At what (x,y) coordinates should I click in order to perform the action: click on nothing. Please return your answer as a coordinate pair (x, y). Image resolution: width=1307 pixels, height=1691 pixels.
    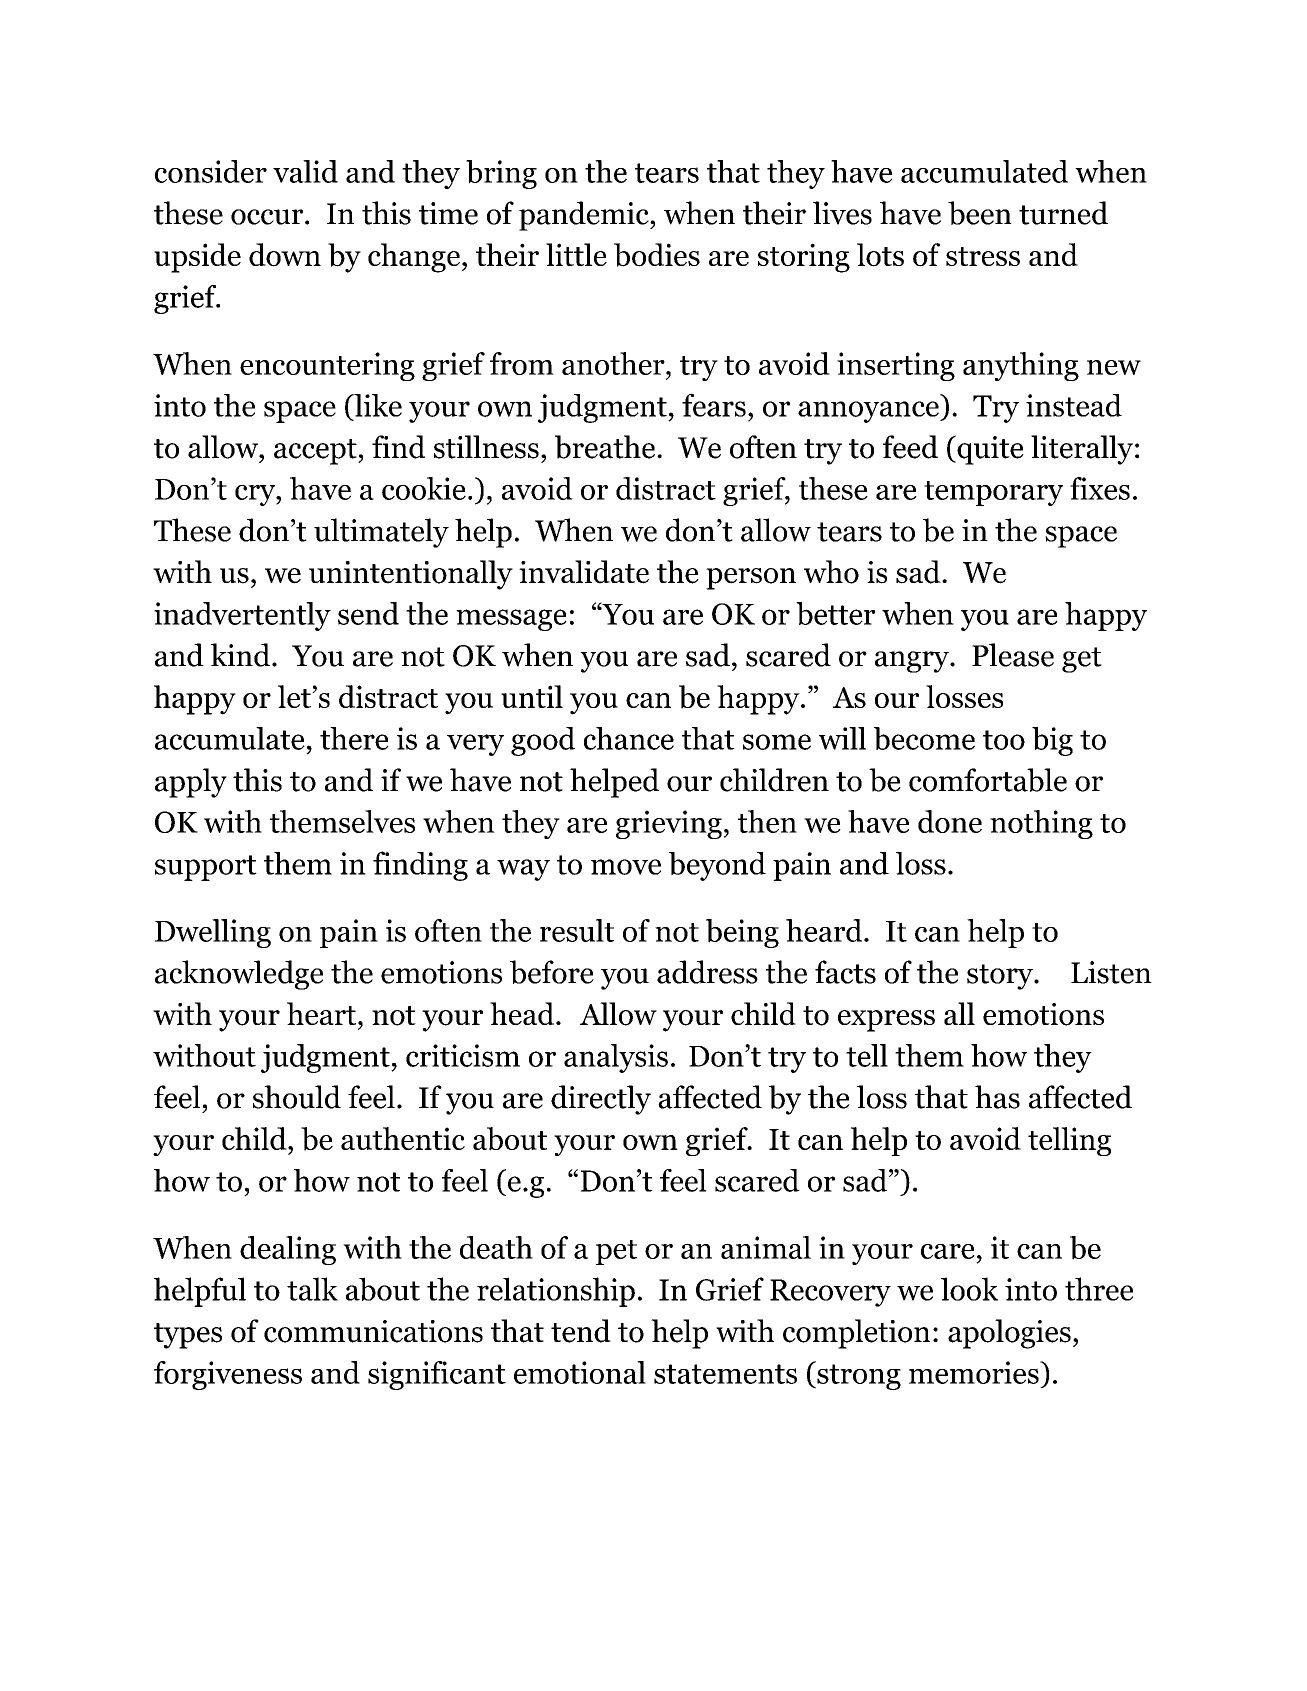
    Looking at the image, I should click on (1041, 824).
